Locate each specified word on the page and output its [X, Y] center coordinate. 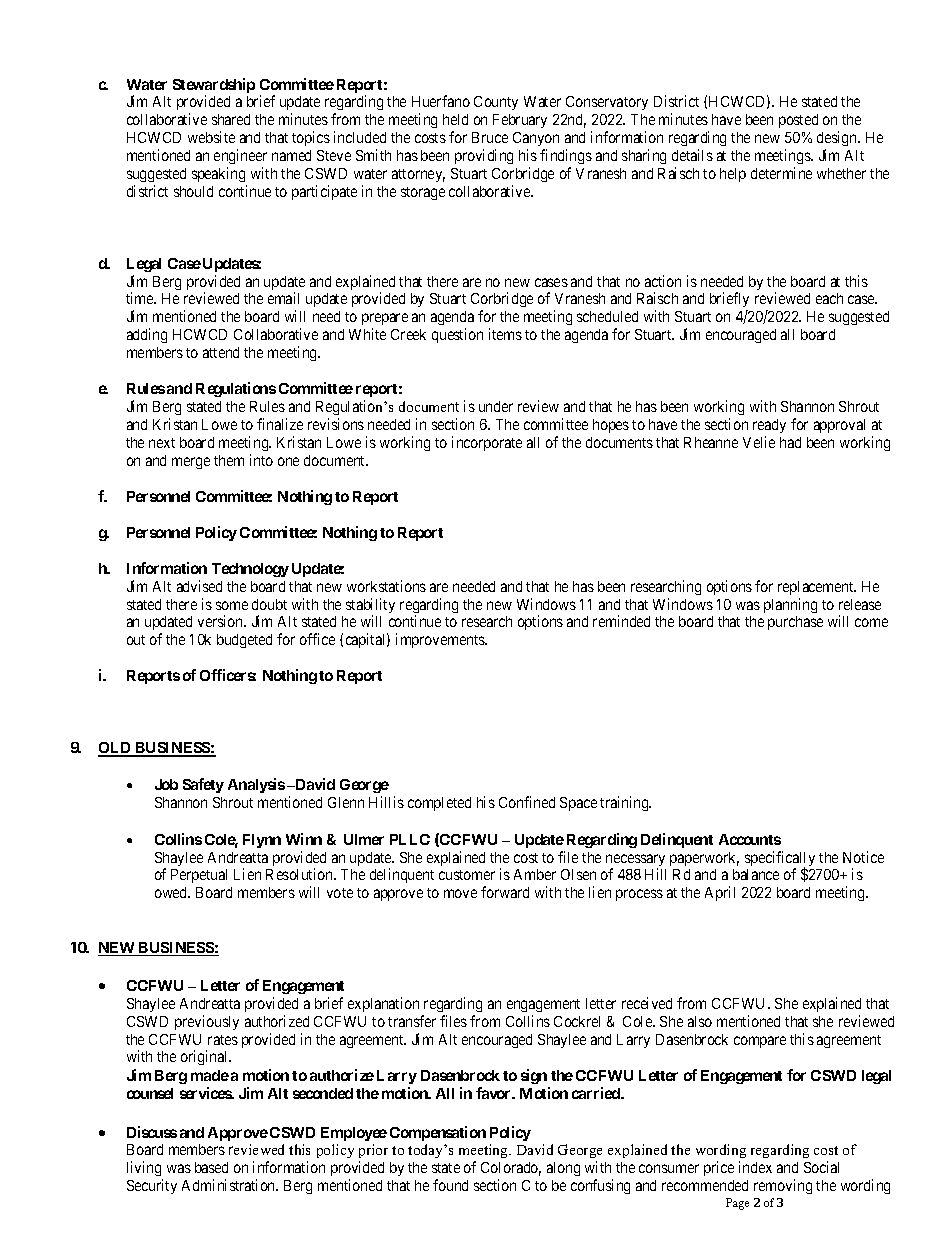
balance [756, 874]
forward [505, 892]
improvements [441, 640]
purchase [795, 623]
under [496, 406]
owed [172, 892]
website [211, 137]
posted [798, 121]
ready [769, 426]
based [211, 1167]
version [222, 621]
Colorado [511, 1169]
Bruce [490, 137]
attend [221, 352]
